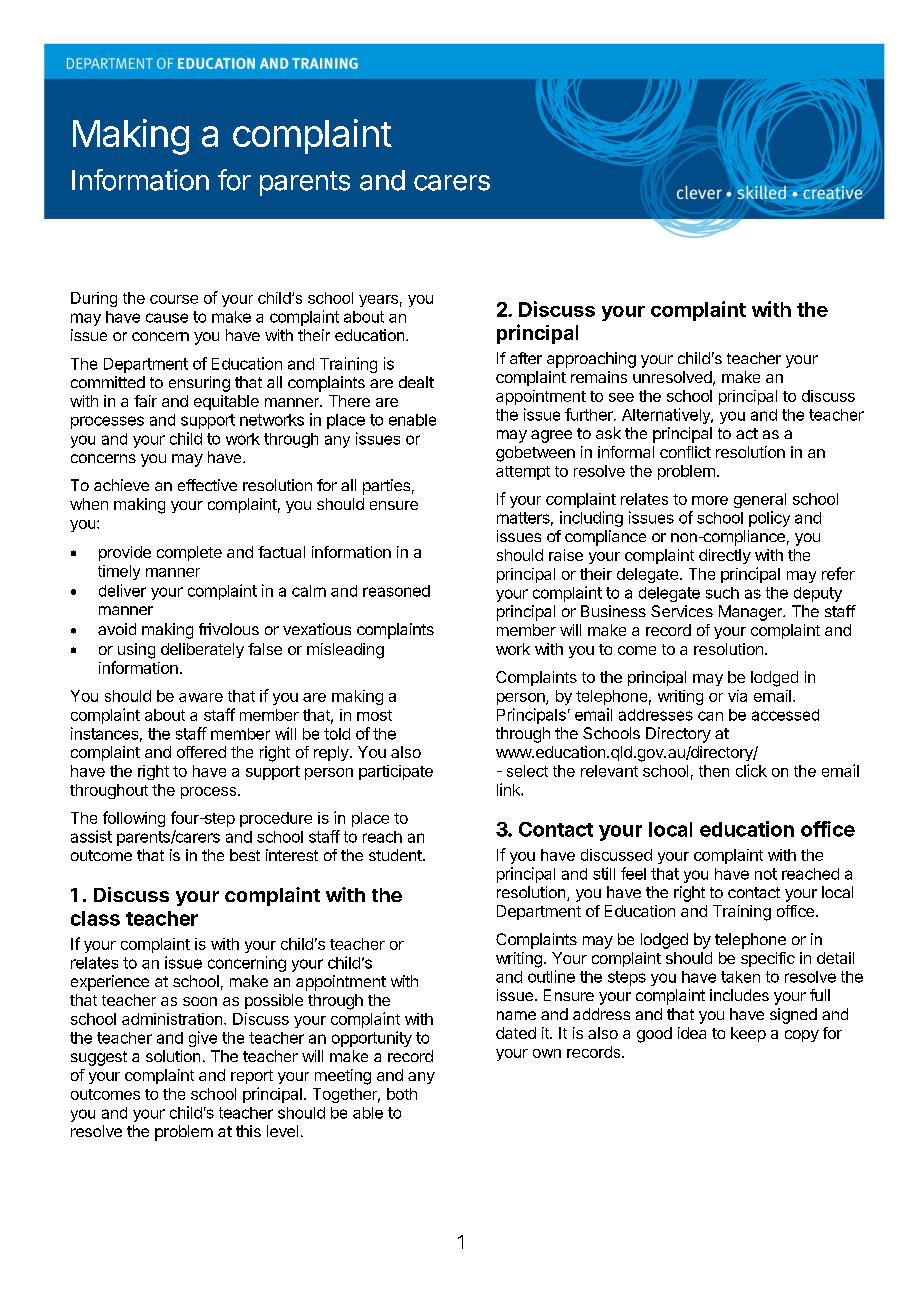  Describe the element at coordinates (248, 1131) in the screenshot. I see `this` at that location.
